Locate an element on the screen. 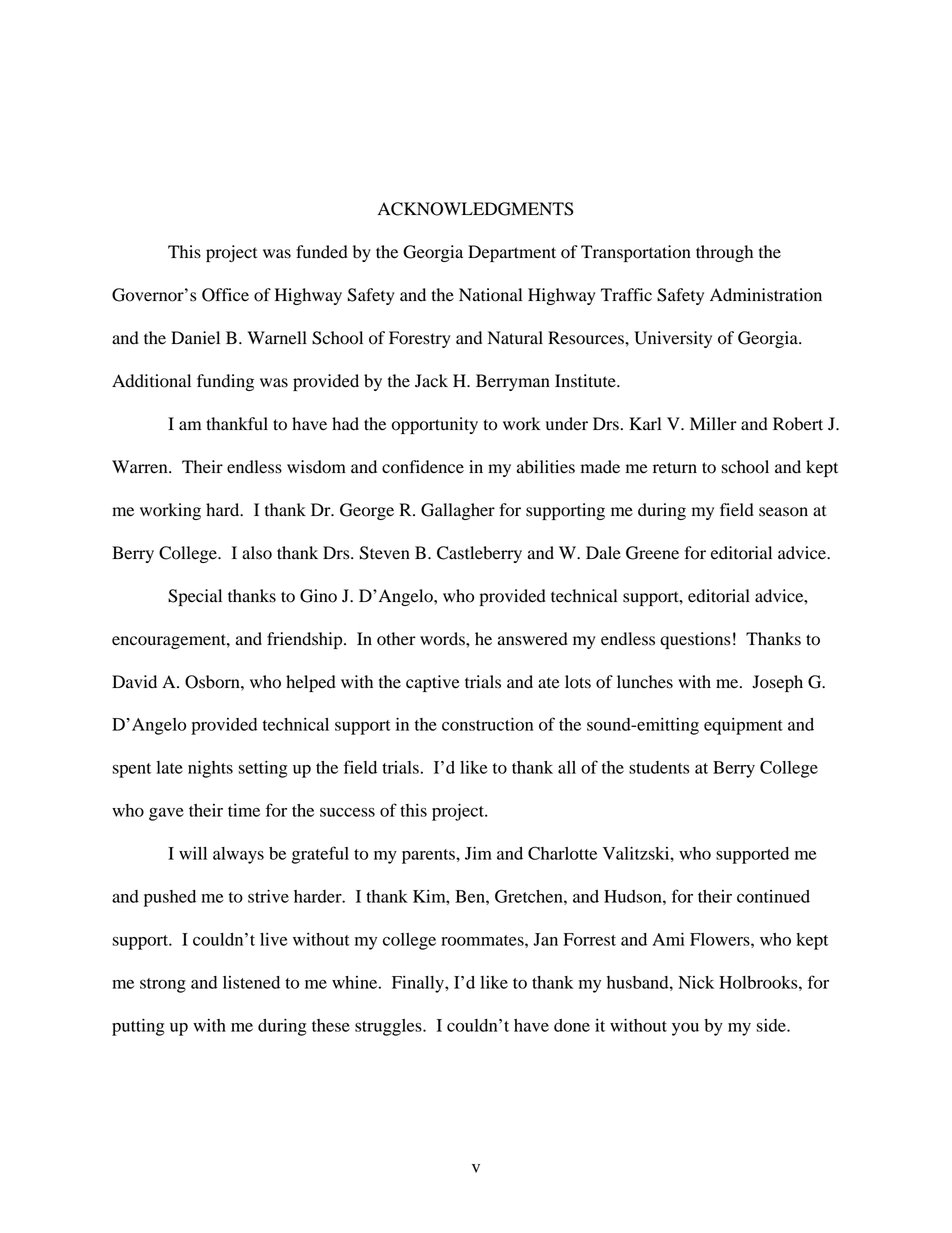 This screenshot has width=952, height=1233. through is located at coordinates (724, 253).
